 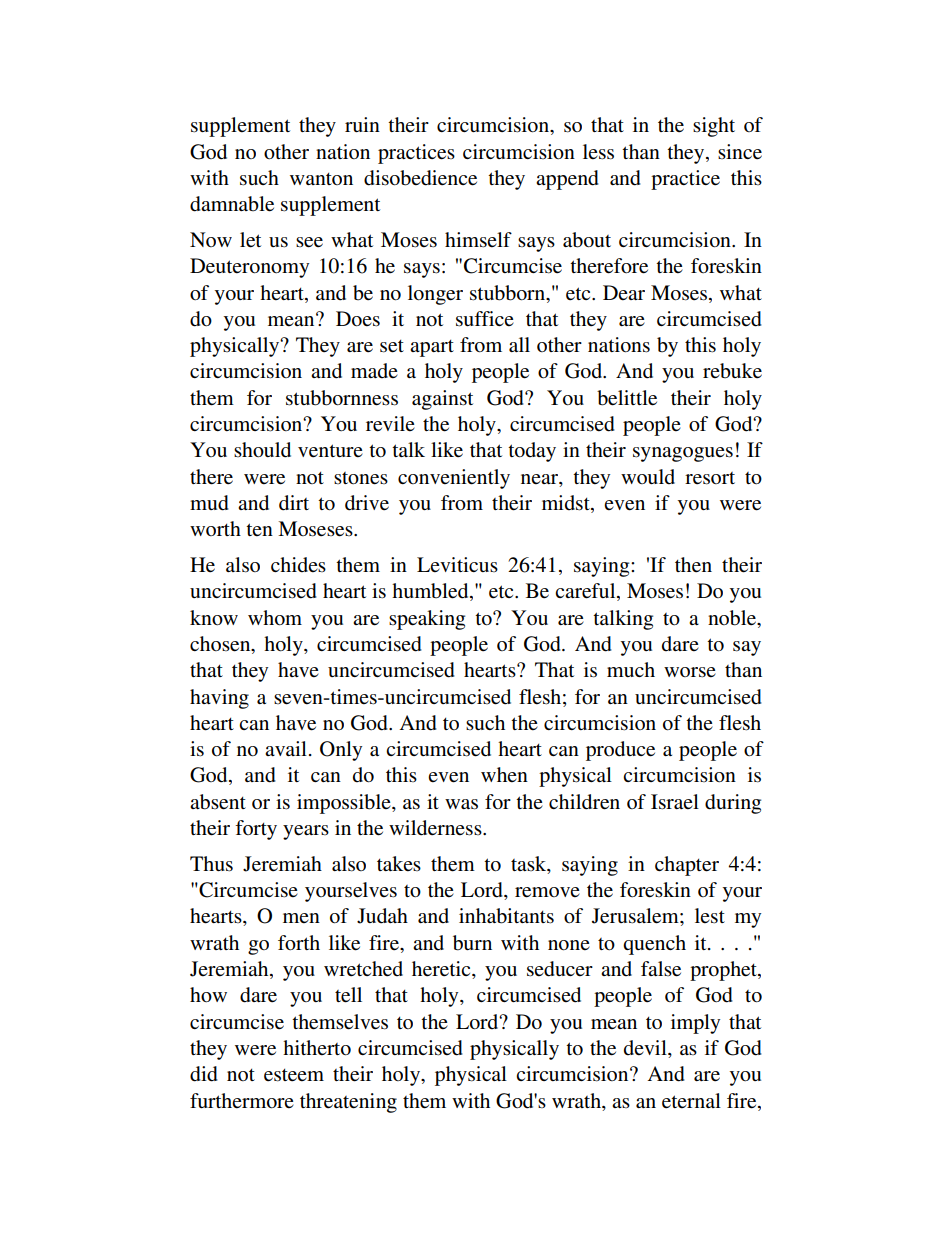 What do you see at coordinates (436, 828) in the screenshot?
I see `wilderness` at bounding box center [436, 828].
